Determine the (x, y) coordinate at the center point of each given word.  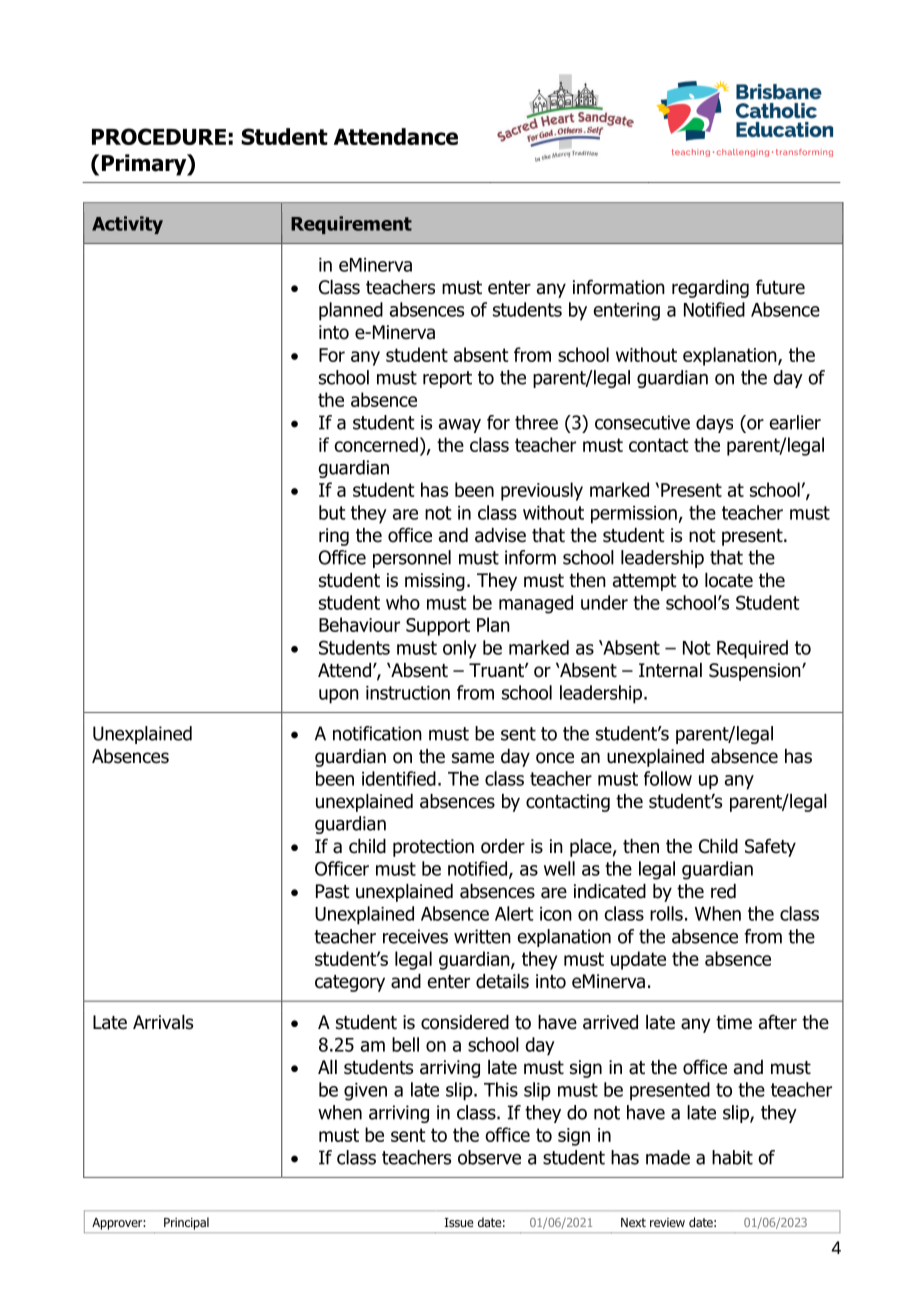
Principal (186, 1223)
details (502, 981)
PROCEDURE (159, 136)
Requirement (351, 225)
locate (729, 580)
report (447, 379)
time (734, 1022)
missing (435, 582)
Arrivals (163, 1022)
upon (339, 696)
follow (668, 778)
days (714, 424)
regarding (710, 289)
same (473, 758)
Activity (127, 225)
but (332, 512)
